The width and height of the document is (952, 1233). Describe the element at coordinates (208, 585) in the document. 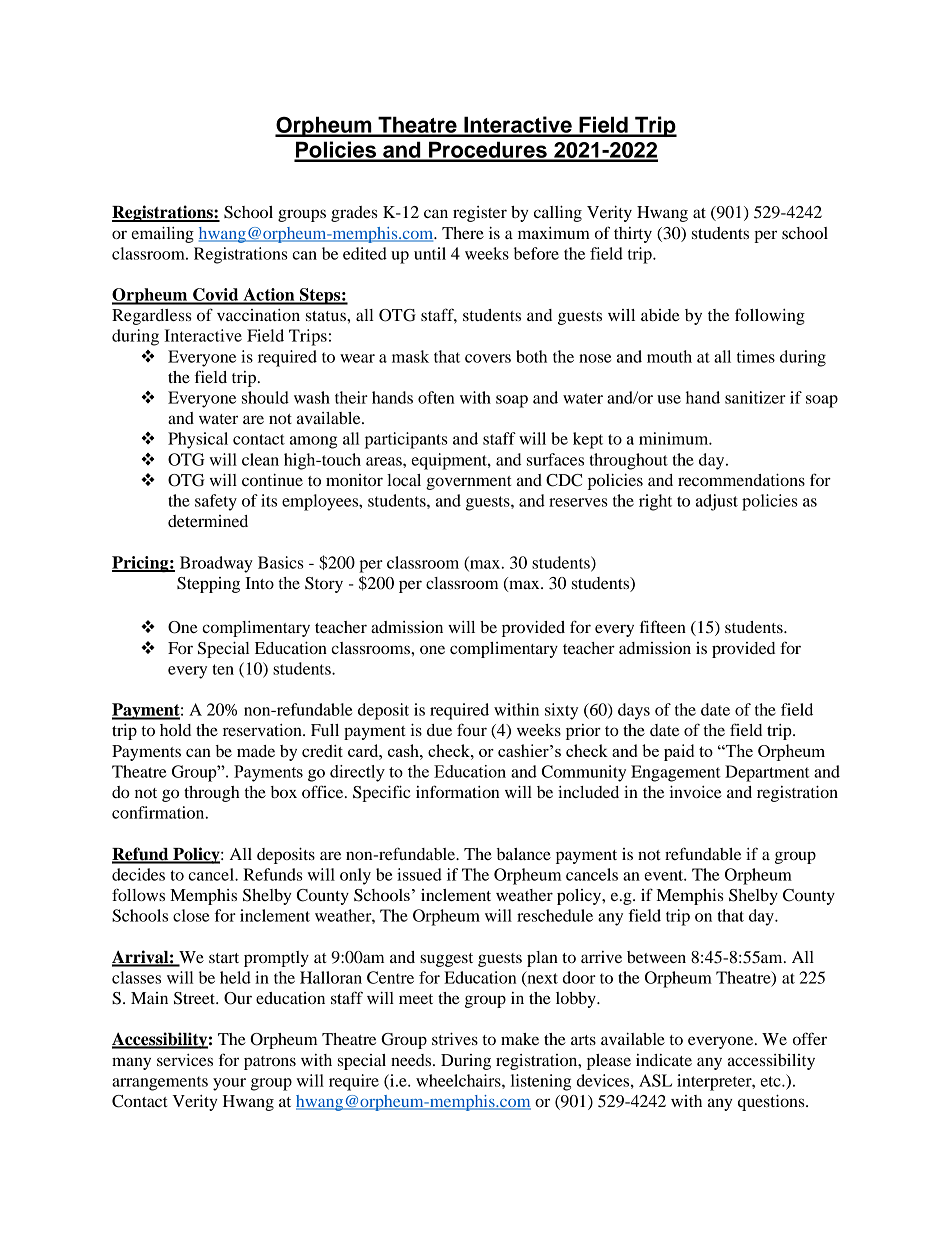

I see `Stepping` at that location.
